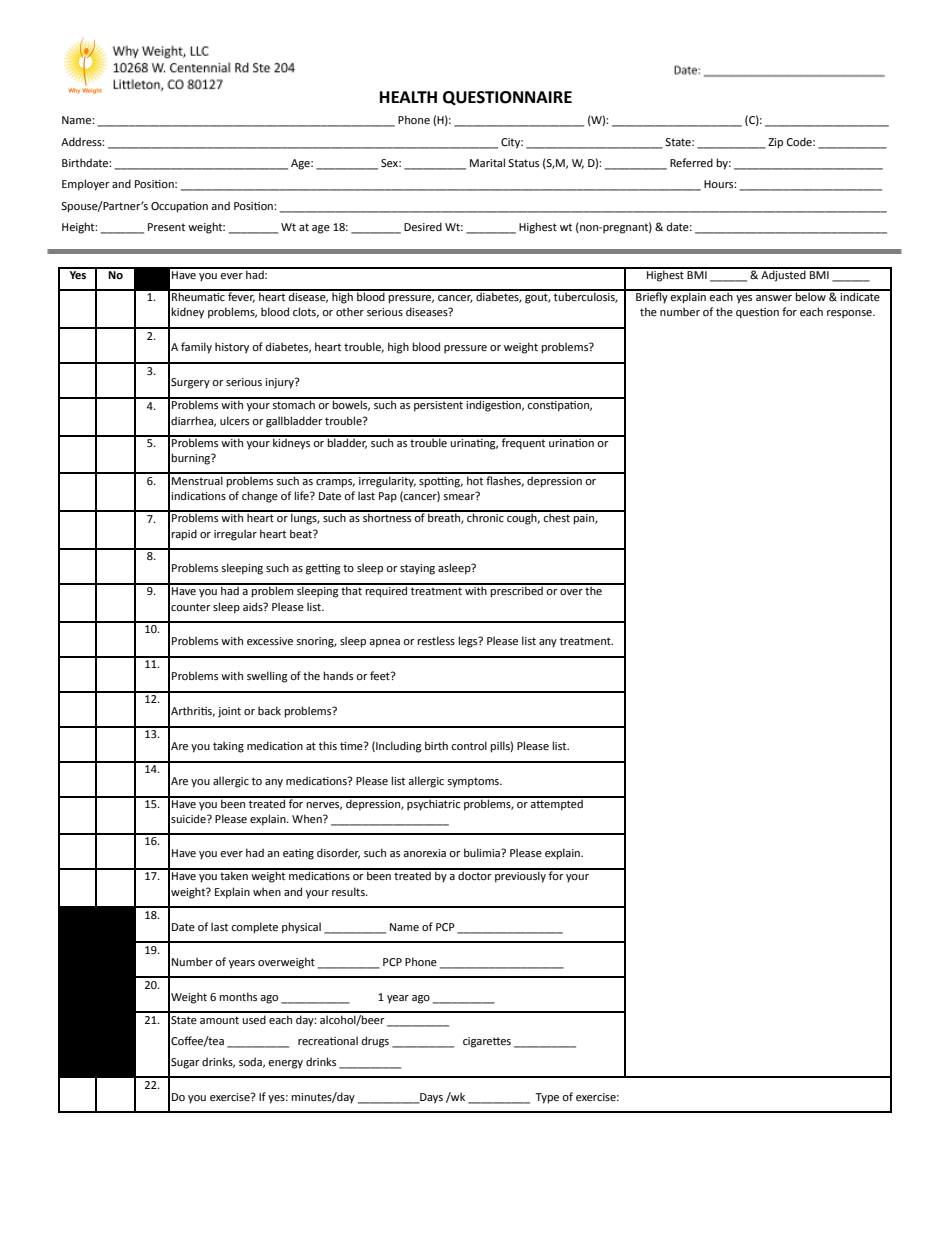 The image size is (952, 1233). Describe the element at coordinates (219, 1020) in the screenshot. I see `amount` at that location.
